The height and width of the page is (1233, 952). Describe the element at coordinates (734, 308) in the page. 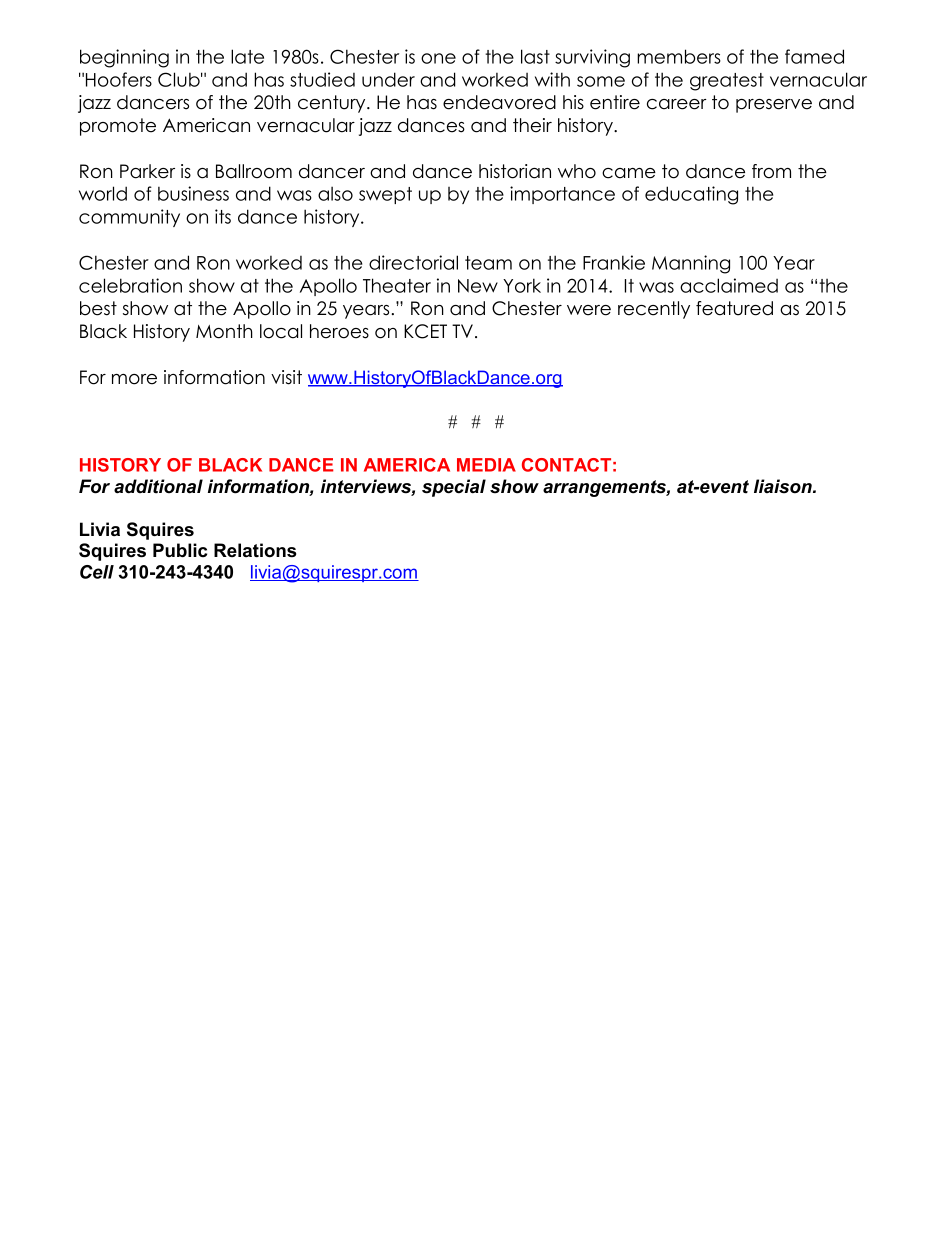

I see `featured` at that location.
